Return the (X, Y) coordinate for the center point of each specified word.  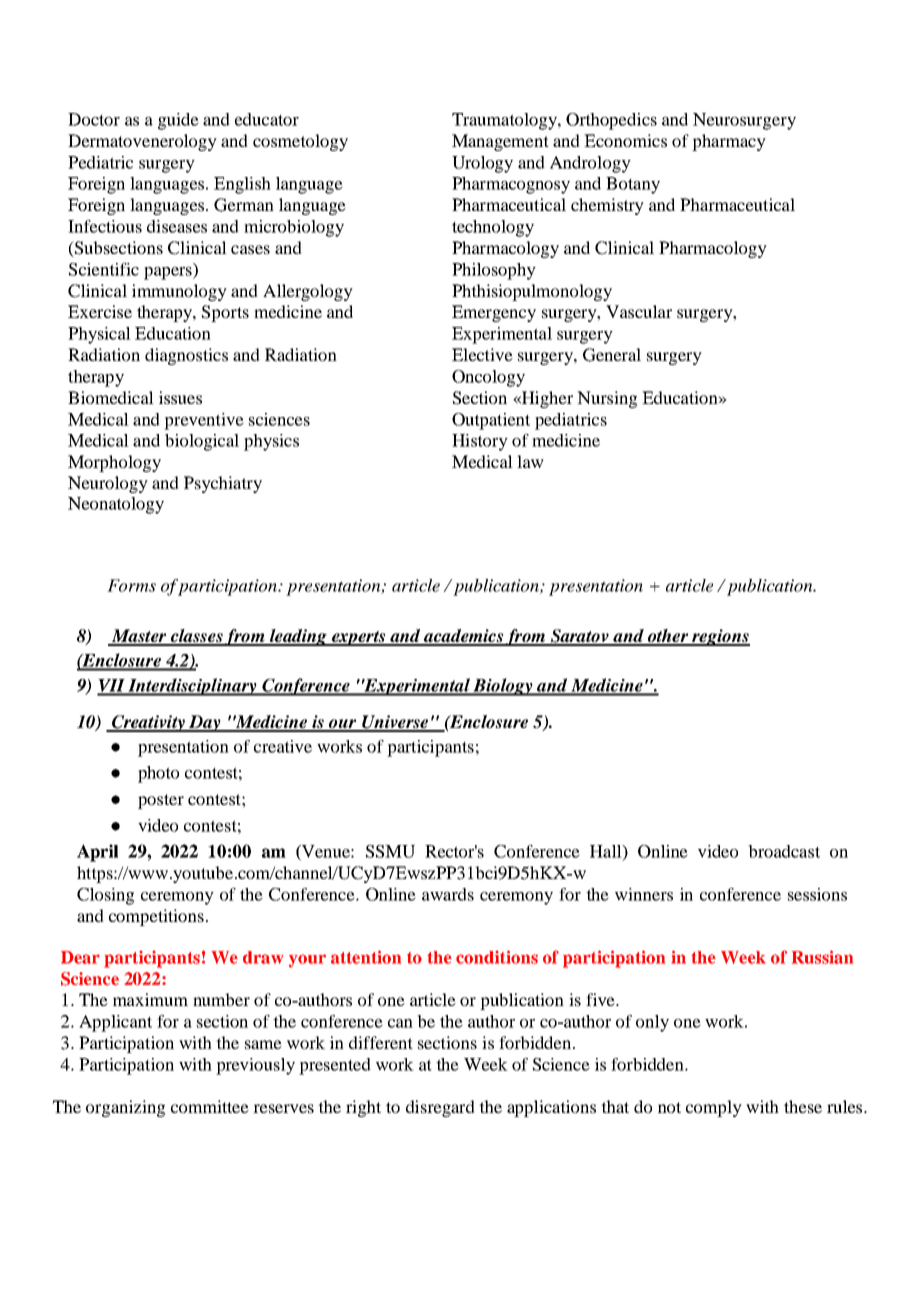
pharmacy (729, 142)
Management (500, 142)
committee (210, 1106)
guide (178, 121)
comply (714, 1108)
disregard (440, 1108)
